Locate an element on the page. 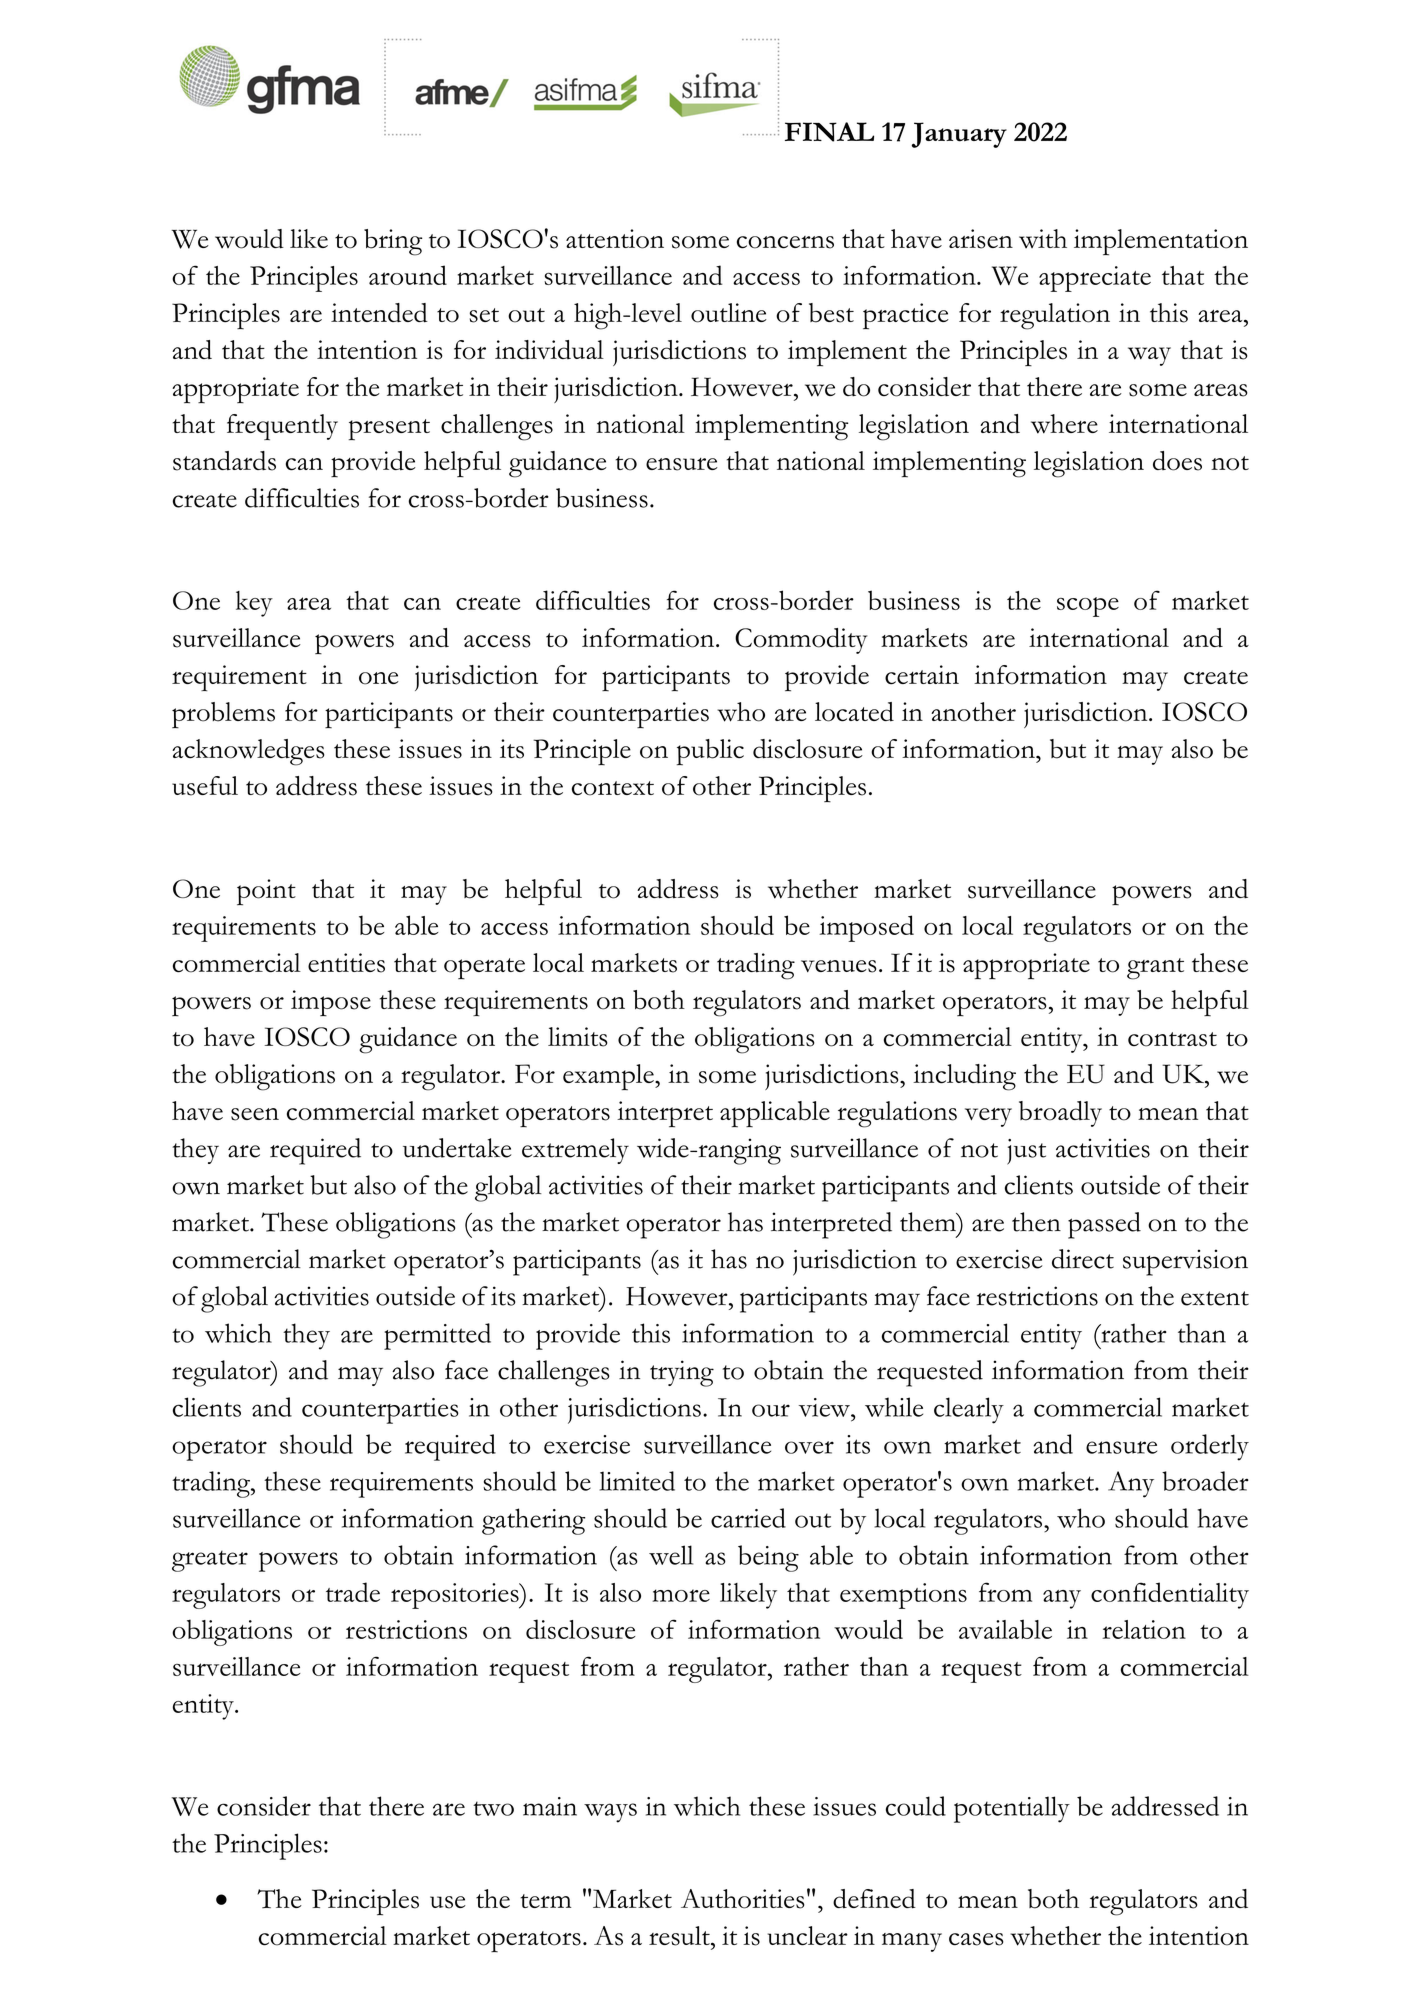  with is located at coordinates (1043, 239).
